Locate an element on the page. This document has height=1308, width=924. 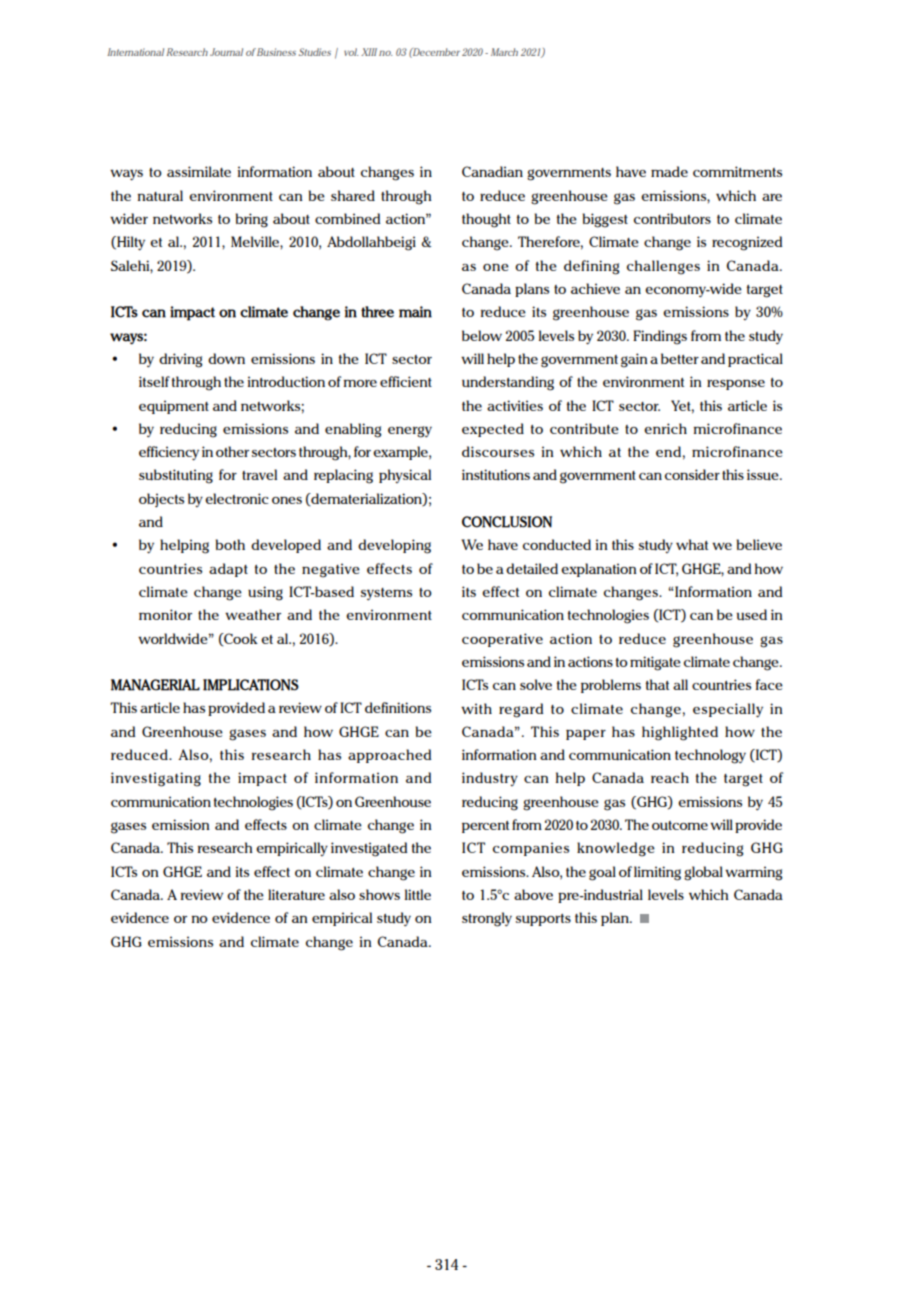
down is located at coordinates (226, 358).
